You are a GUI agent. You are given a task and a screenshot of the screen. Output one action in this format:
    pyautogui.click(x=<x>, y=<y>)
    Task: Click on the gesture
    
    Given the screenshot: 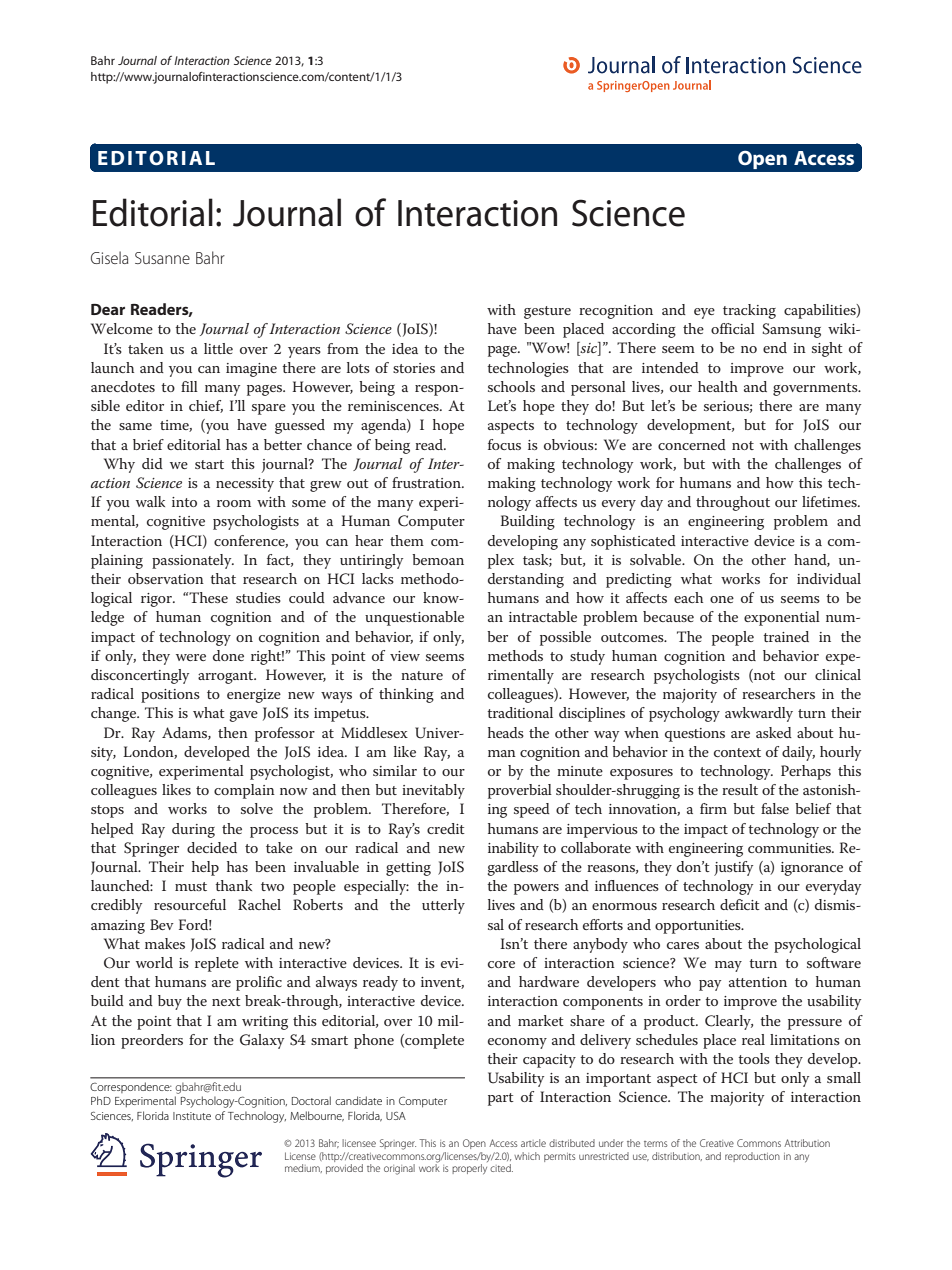 What is the action you would take?
    pyautogui.click(x=547, y=312)
